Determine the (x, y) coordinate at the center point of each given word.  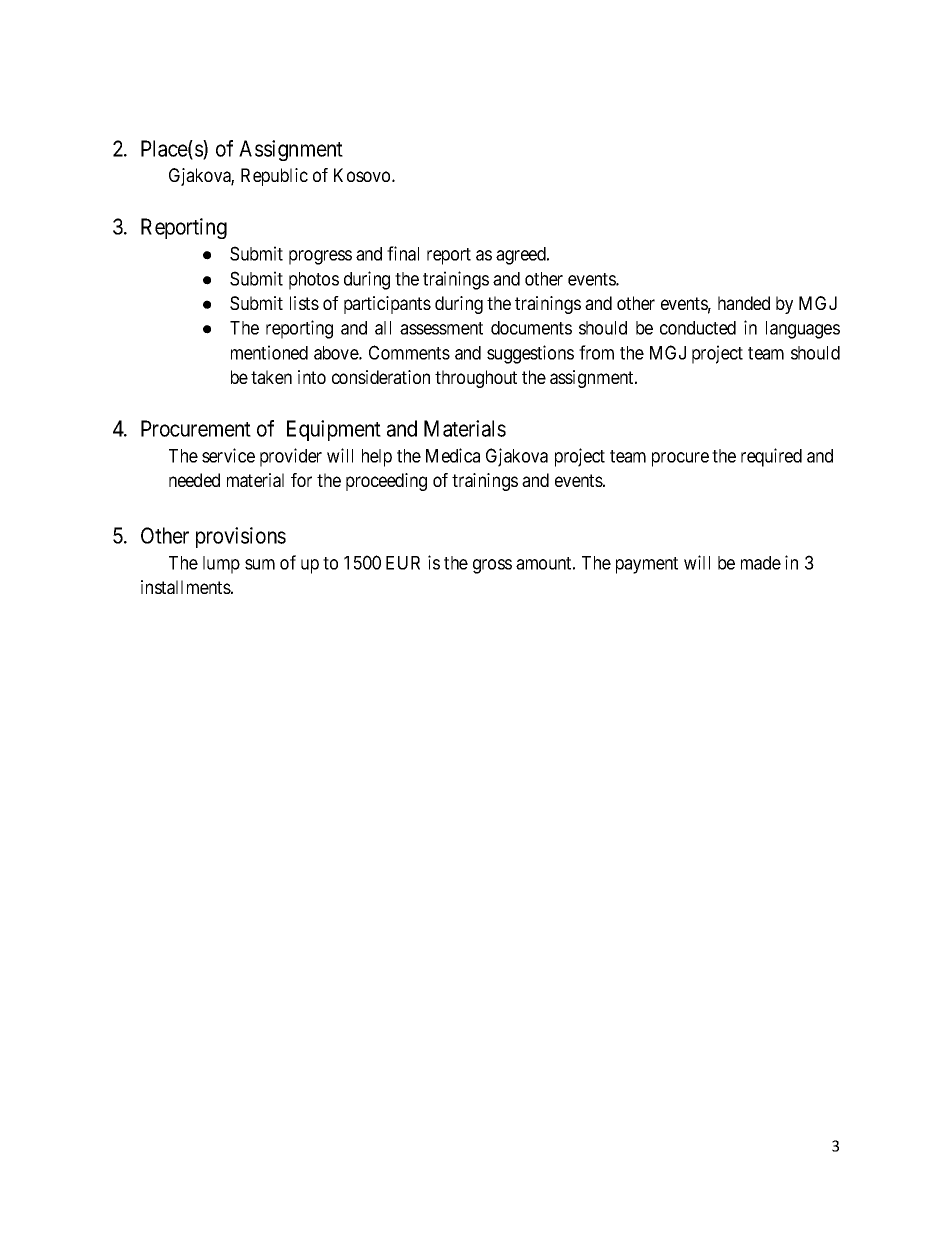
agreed (522, 256)
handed (744, 303)
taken (271, 377)
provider (291, 457)
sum (260, 564)
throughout (476, 379)
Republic (274, 177)
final (403, 253)
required (771, 457)
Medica (453, 455)
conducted (698, 328)
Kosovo (363, 175)
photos (314, 281)
